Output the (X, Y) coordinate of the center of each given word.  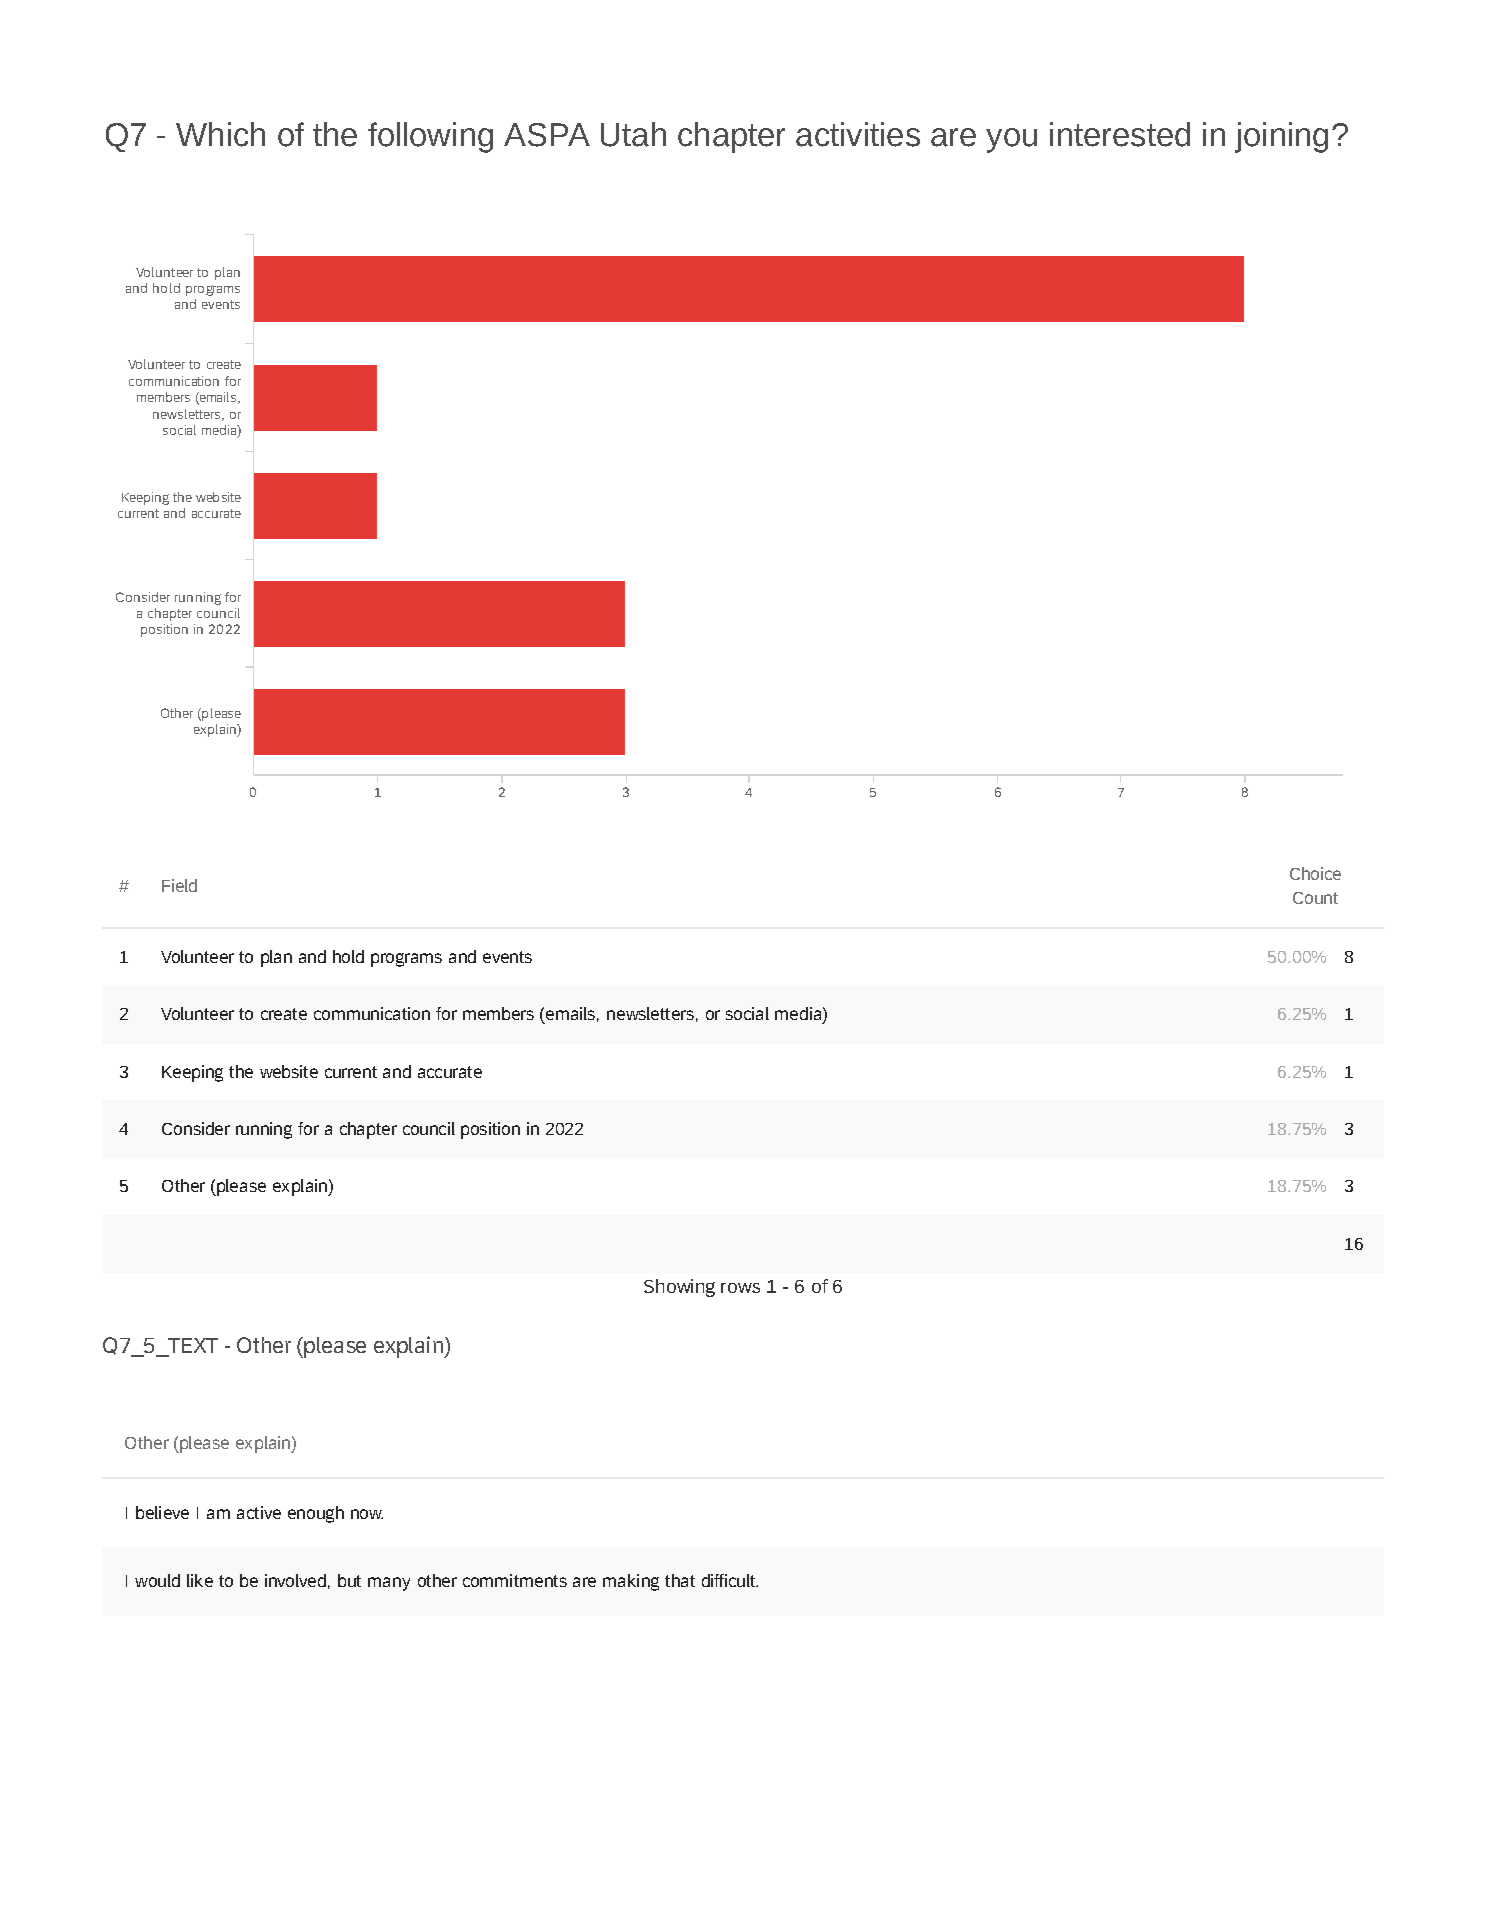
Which (220, 134)
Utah (633, 134)
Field (179, 885)
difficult (729, 1580)
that (680, 1580)
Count (1315, 898)
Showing (679, 1288)
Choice (1315, 873)
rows (740, 1288)
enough (316, 1514)
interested (1120, 134)
